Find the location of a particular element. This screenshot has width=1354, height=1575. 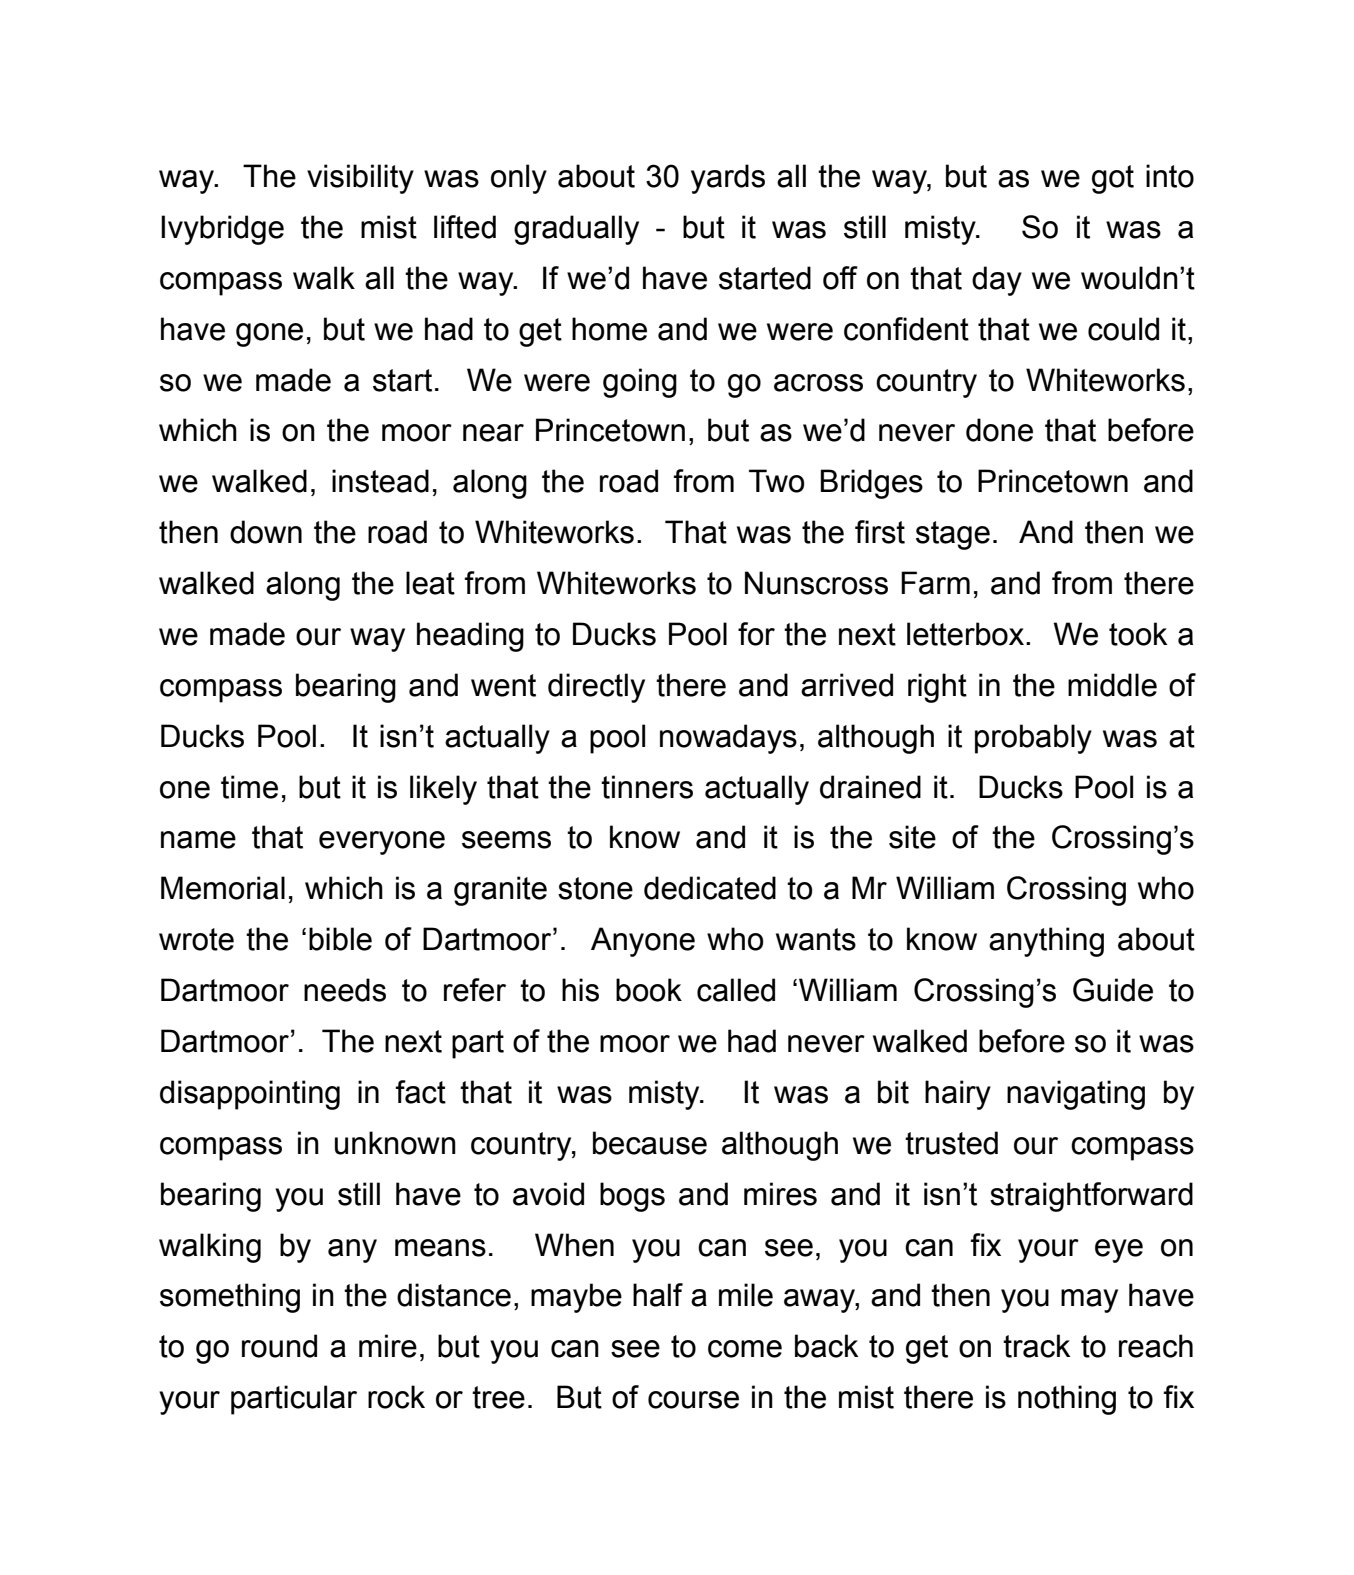

book is located at coordinates (649, 990).
